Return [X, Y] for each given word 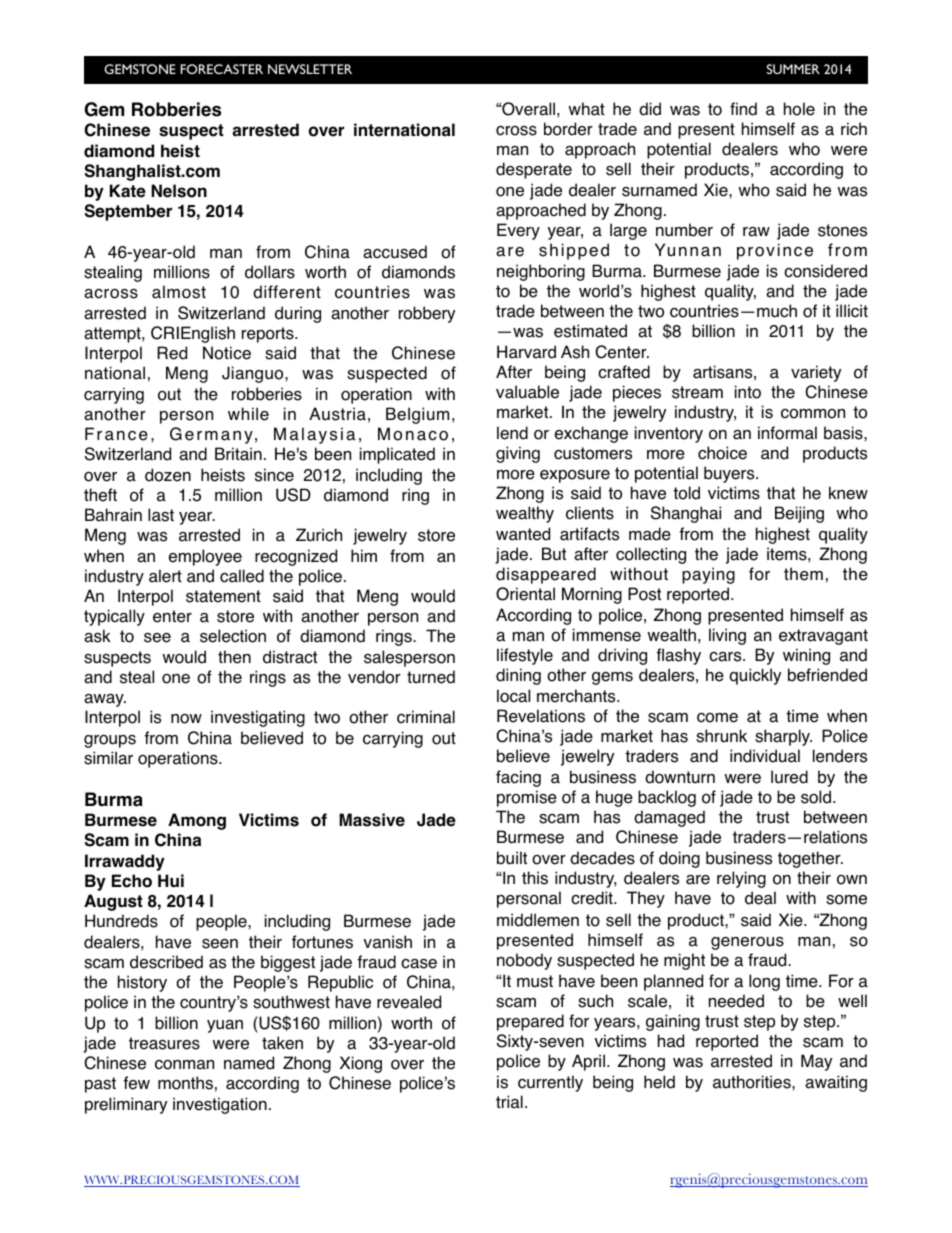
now [186, 719]
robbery [427, 314]
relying [741, 879]
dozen [168, 475]
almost [179, 292]
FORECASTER [222, 69]
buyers [730, 474]
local [513, 696]
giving [518, 454]
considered [825, 271]
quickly [755, 676]
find [743, 109]
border [568, 129]
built [512, 858]
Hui [171, 880]
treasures [164, 1043]
